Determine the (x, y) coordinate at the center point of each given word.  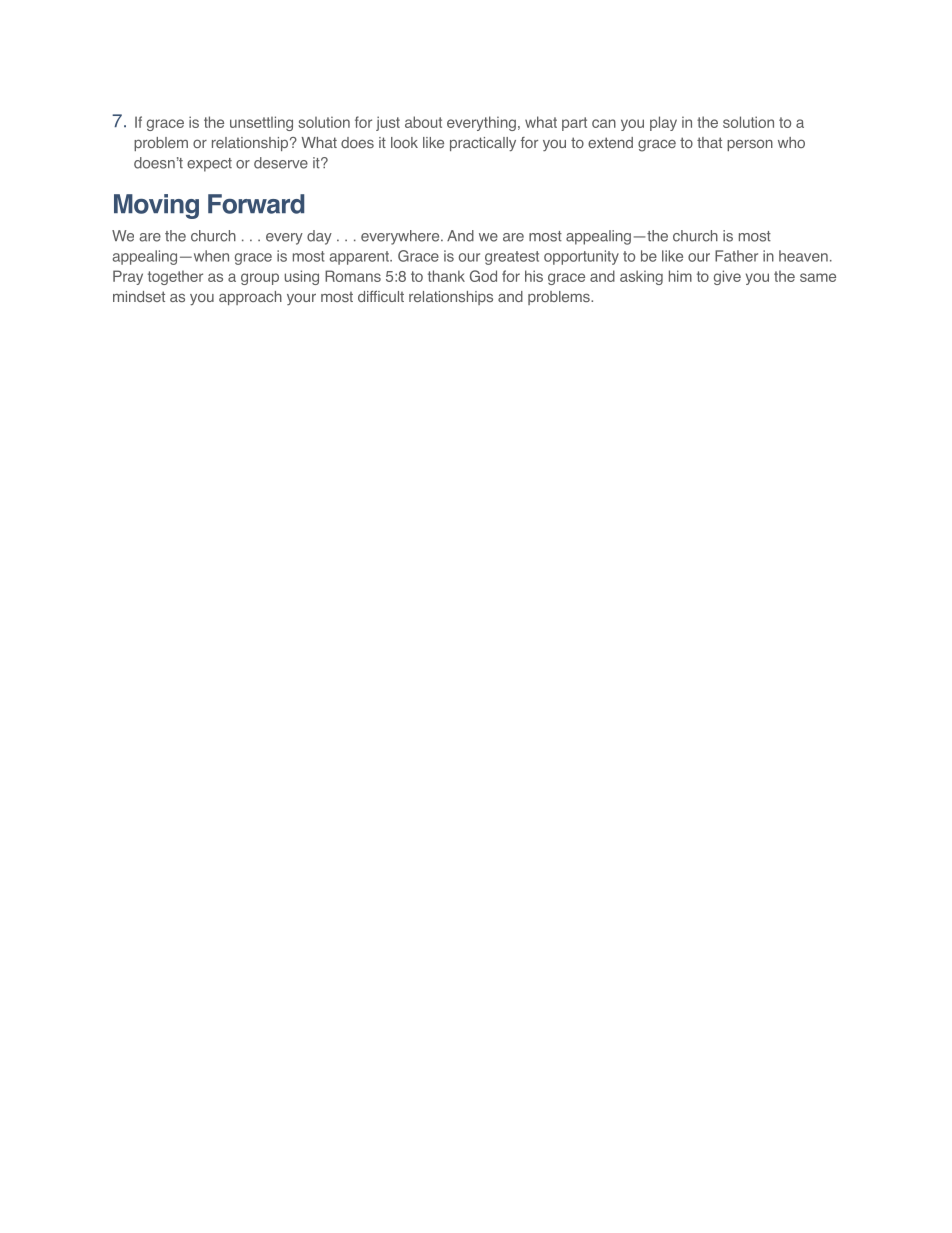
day (319, 237)
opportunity (581, 257)
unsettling (261, 123)
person (750, 145)
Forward (256, 204)
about (423, 122)
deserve (281, 163)
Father (736, 256)
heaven (803, 256)
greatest (512, 258)
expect (209, 165)
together (175, 277)
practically (483, 144)
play (663, 123)
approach (250, 298)
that (709, 142)
